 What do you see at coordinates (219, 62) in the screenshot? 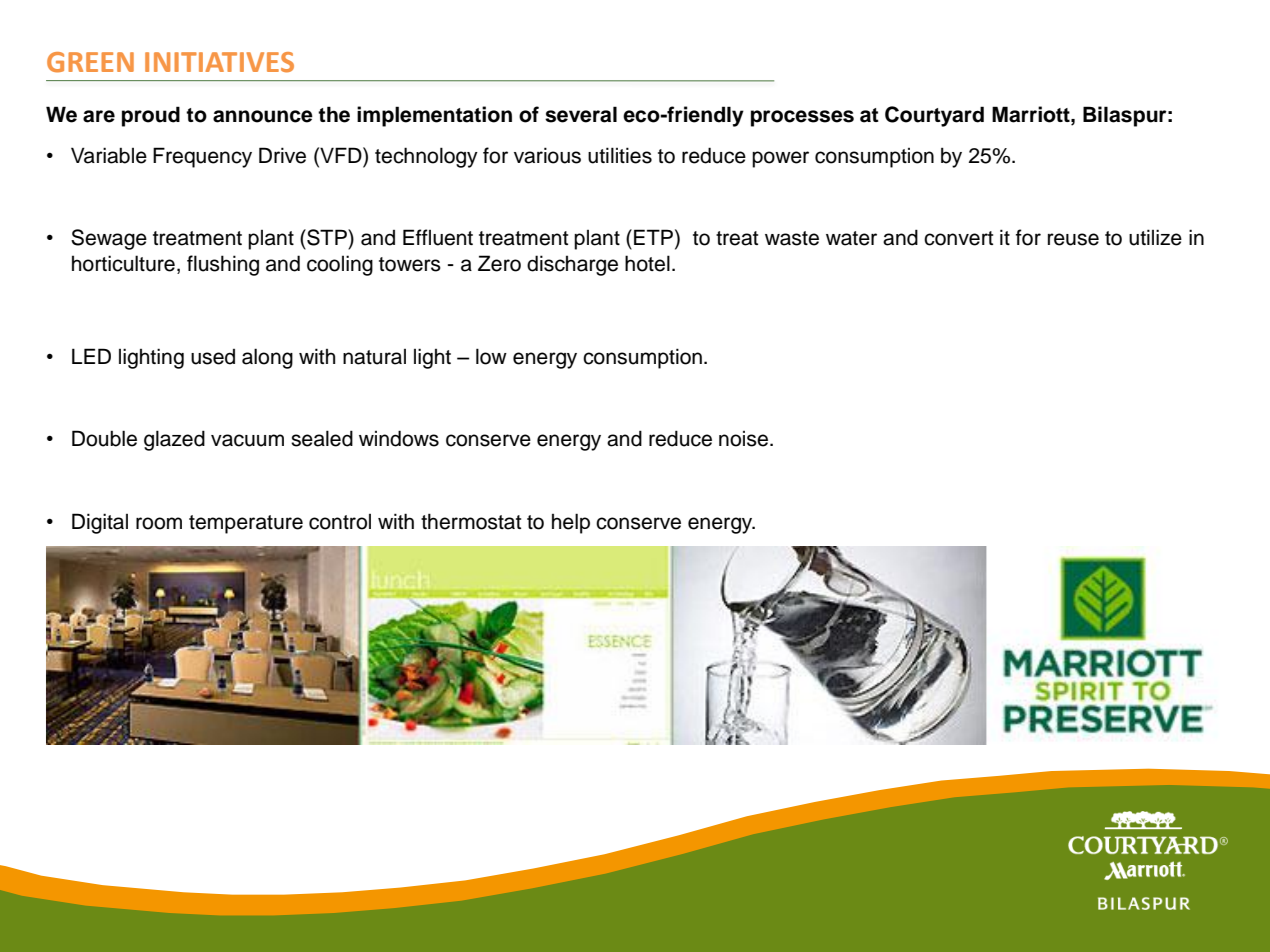
I see `INITIATIVES` at bounding box center [219, 62].
